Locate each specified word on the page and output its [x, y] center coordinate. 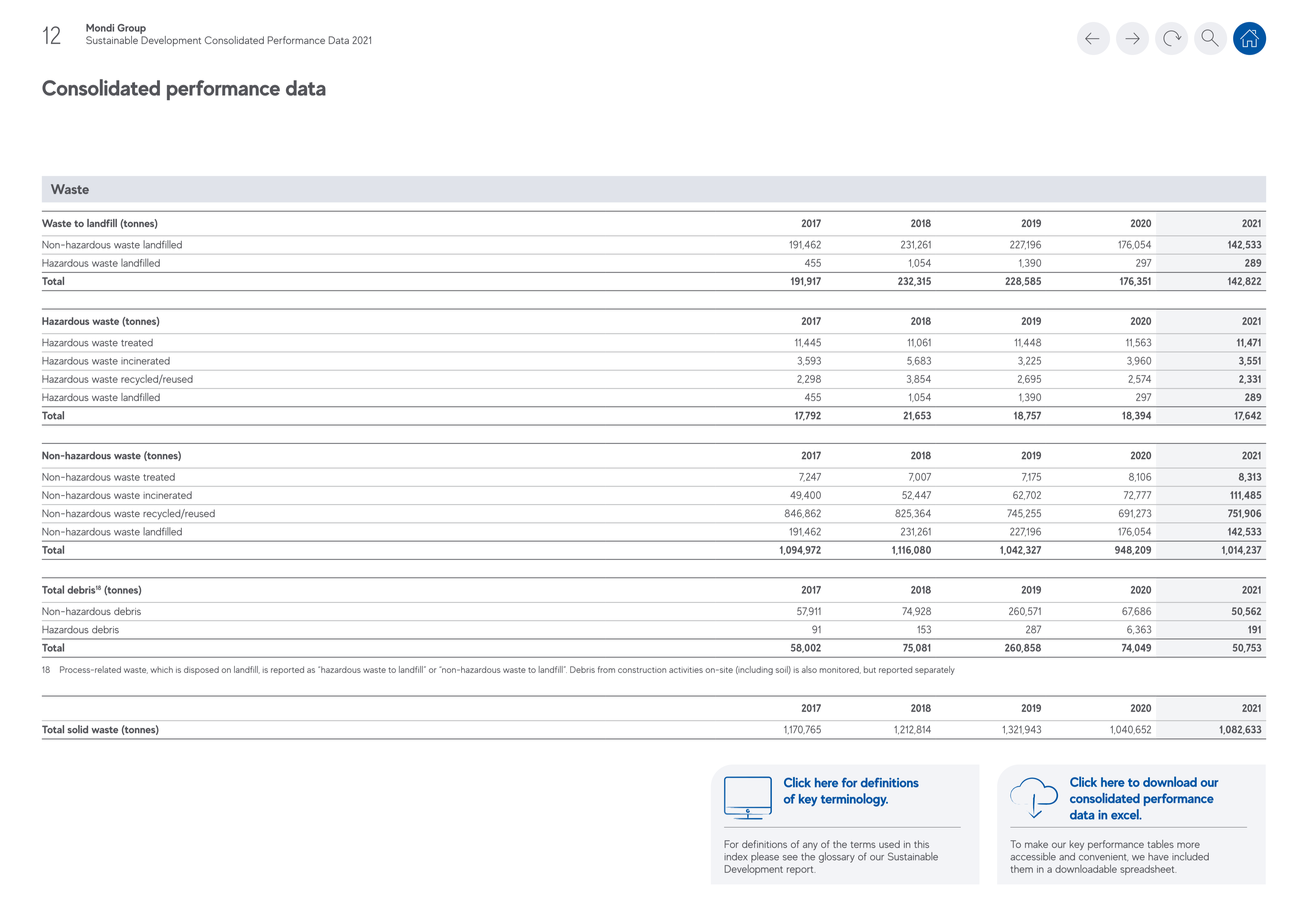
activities [686, 670]
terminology [854, 800]
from [606, 669]
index [736, 857]
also [809, 669]
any [810, 846]
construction [642, 670]
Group [131, 29]
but [870, 669]
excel [1126, 814]
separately [935, 670]
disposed [201, 670]
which [161, 669]
